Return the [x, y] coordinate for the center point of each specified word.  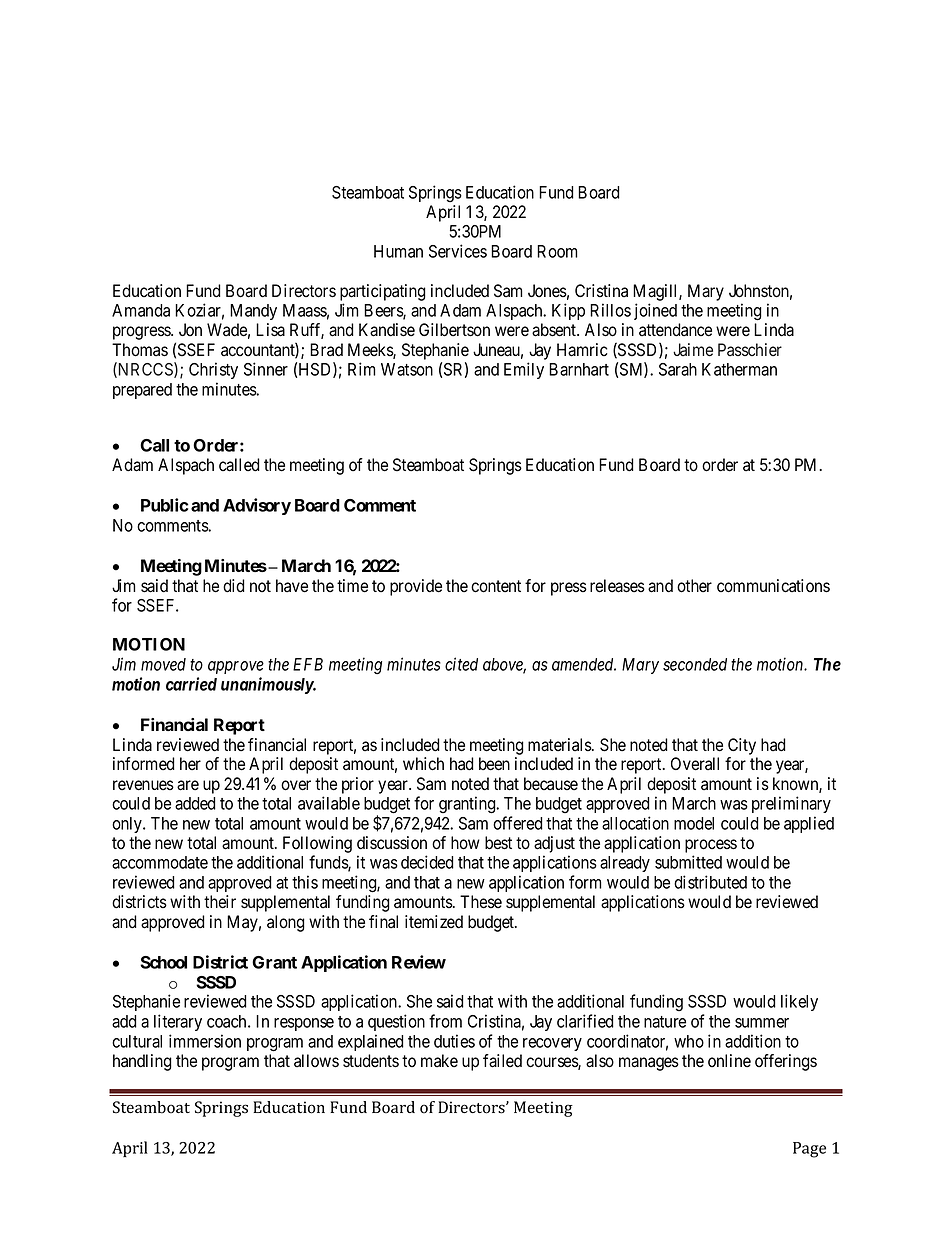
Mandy [253, 312]
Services [458, 251]
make [439, 1061]
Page [809, 1150]
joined [655, 311]
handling [142, 1062]
